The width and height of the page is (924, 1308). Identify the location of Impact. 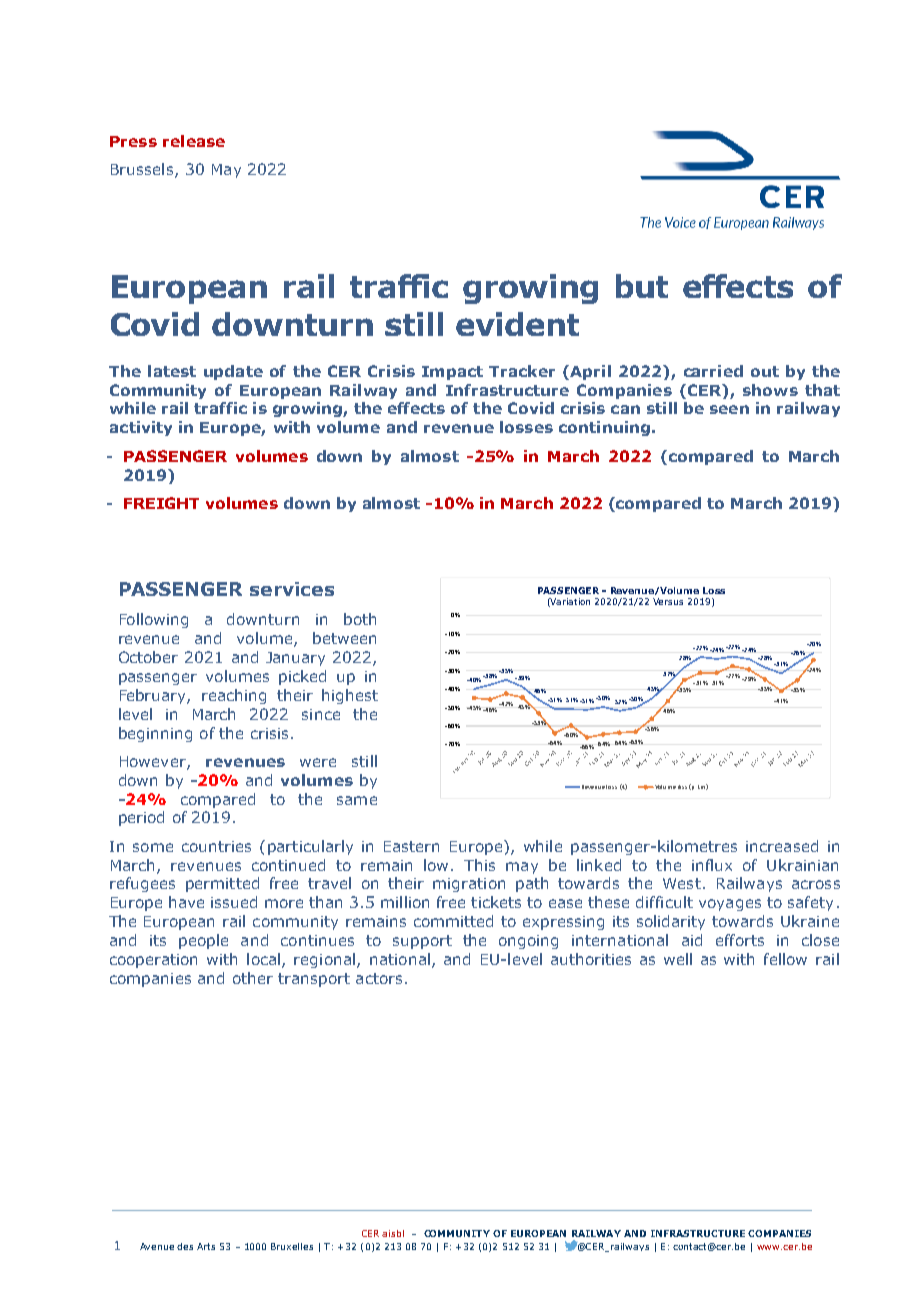
(452, 373).
